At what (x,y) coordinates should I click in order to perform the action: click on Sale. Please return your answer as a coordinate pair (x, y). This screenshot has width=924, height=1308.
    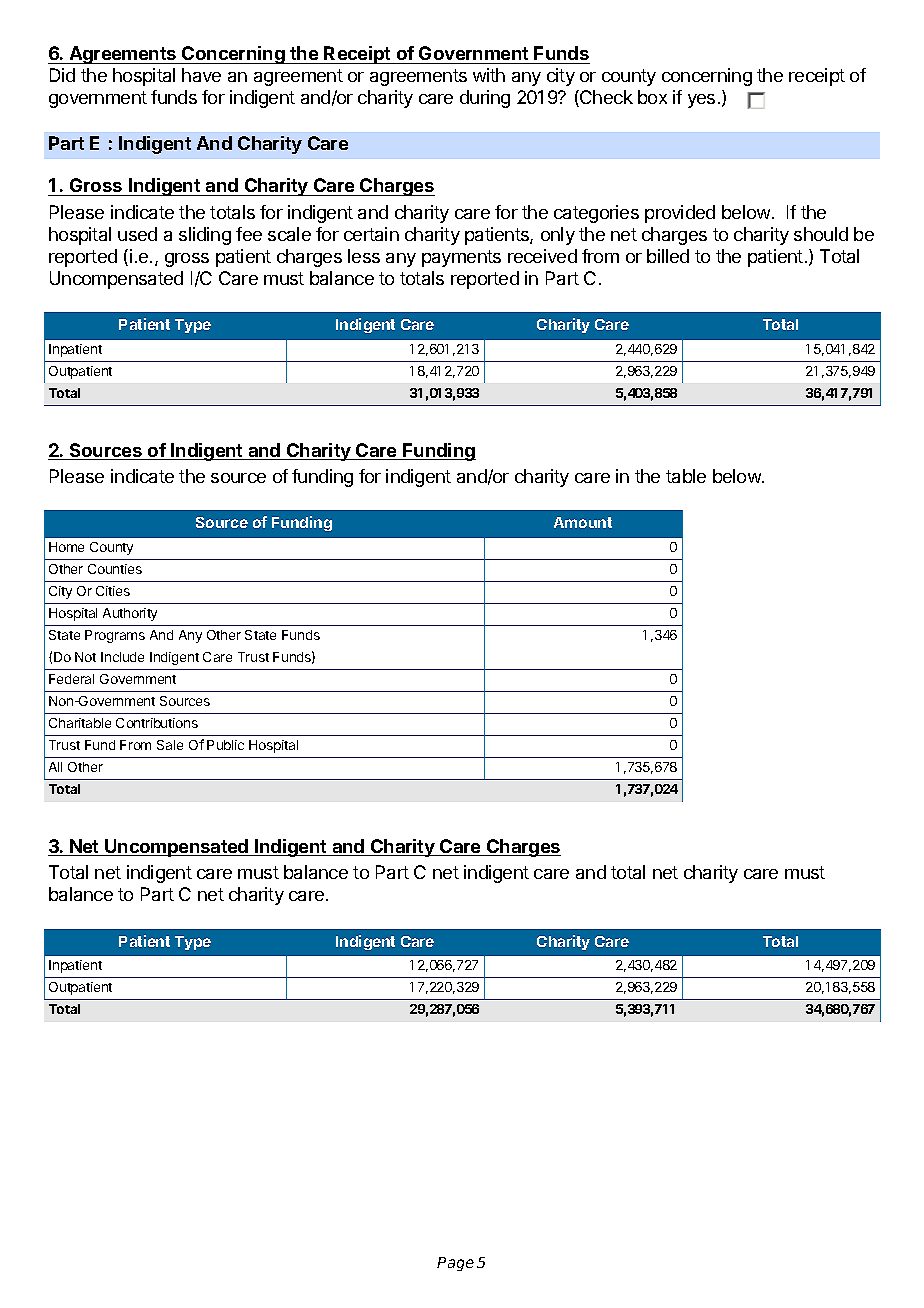
    Looking at the image, I should click on (170, 745).
